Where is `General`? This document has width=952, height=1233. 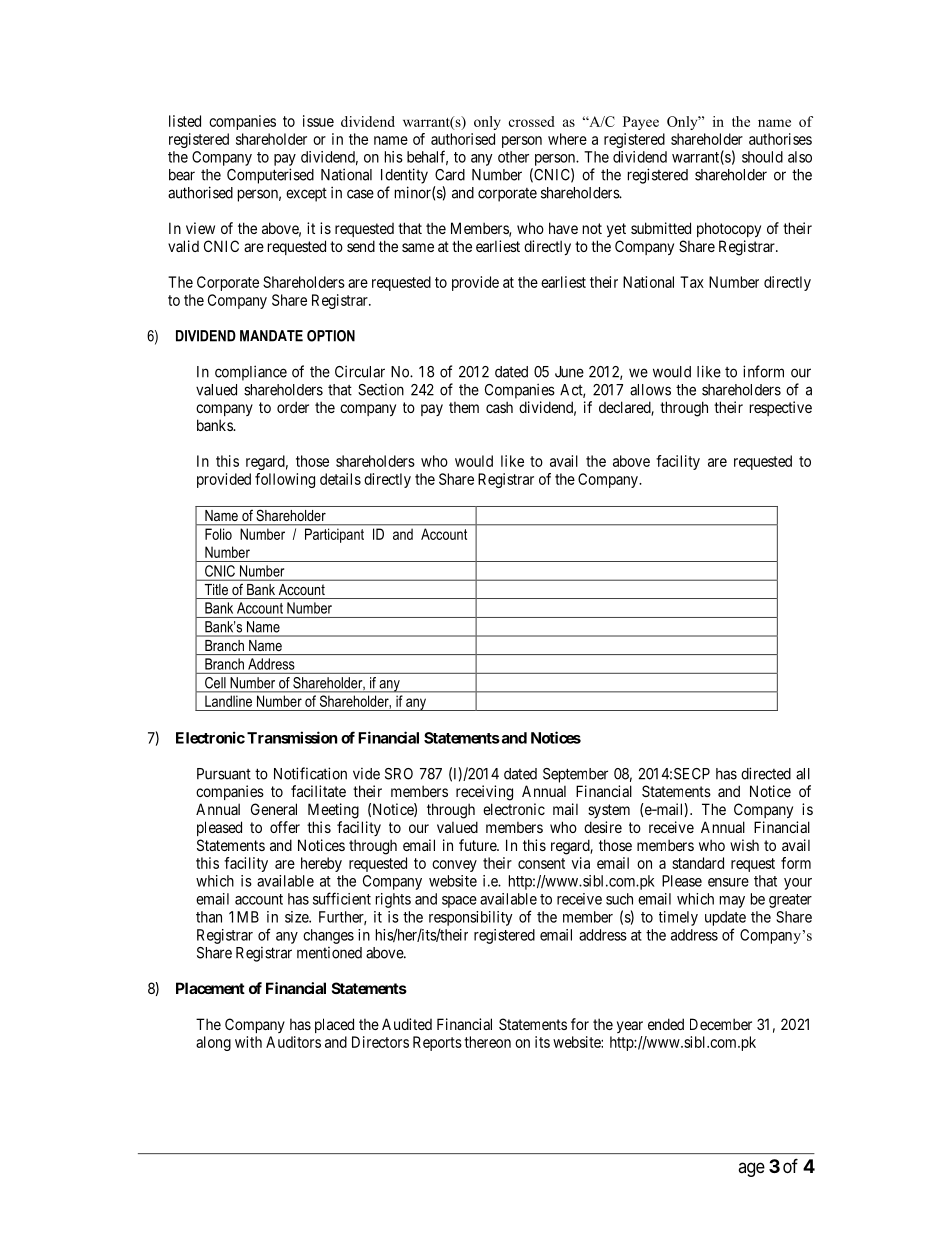 General is located at coordinates (274, 809).
